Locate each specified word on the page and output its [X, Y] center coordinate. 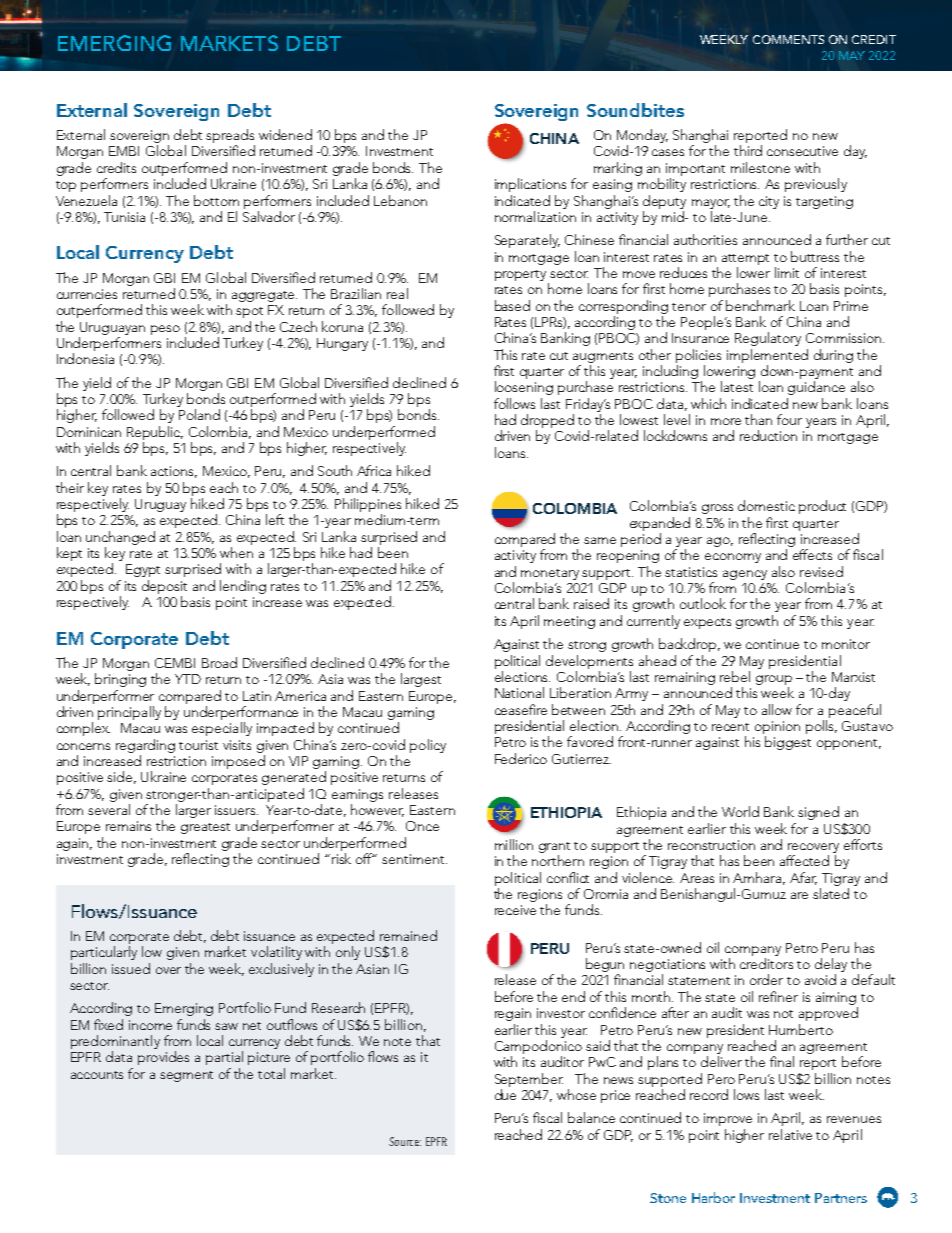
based [512, 305]
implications [530, 185]
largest [421, 680]
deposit [164, 587]
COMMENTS [788, 39]
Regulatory [768, 339]
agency [745, 575]
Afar [803, 878]
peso [165, 330]
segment [186, 1076]
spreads [230, 137]
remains [128, 826]
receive [515, 910]
